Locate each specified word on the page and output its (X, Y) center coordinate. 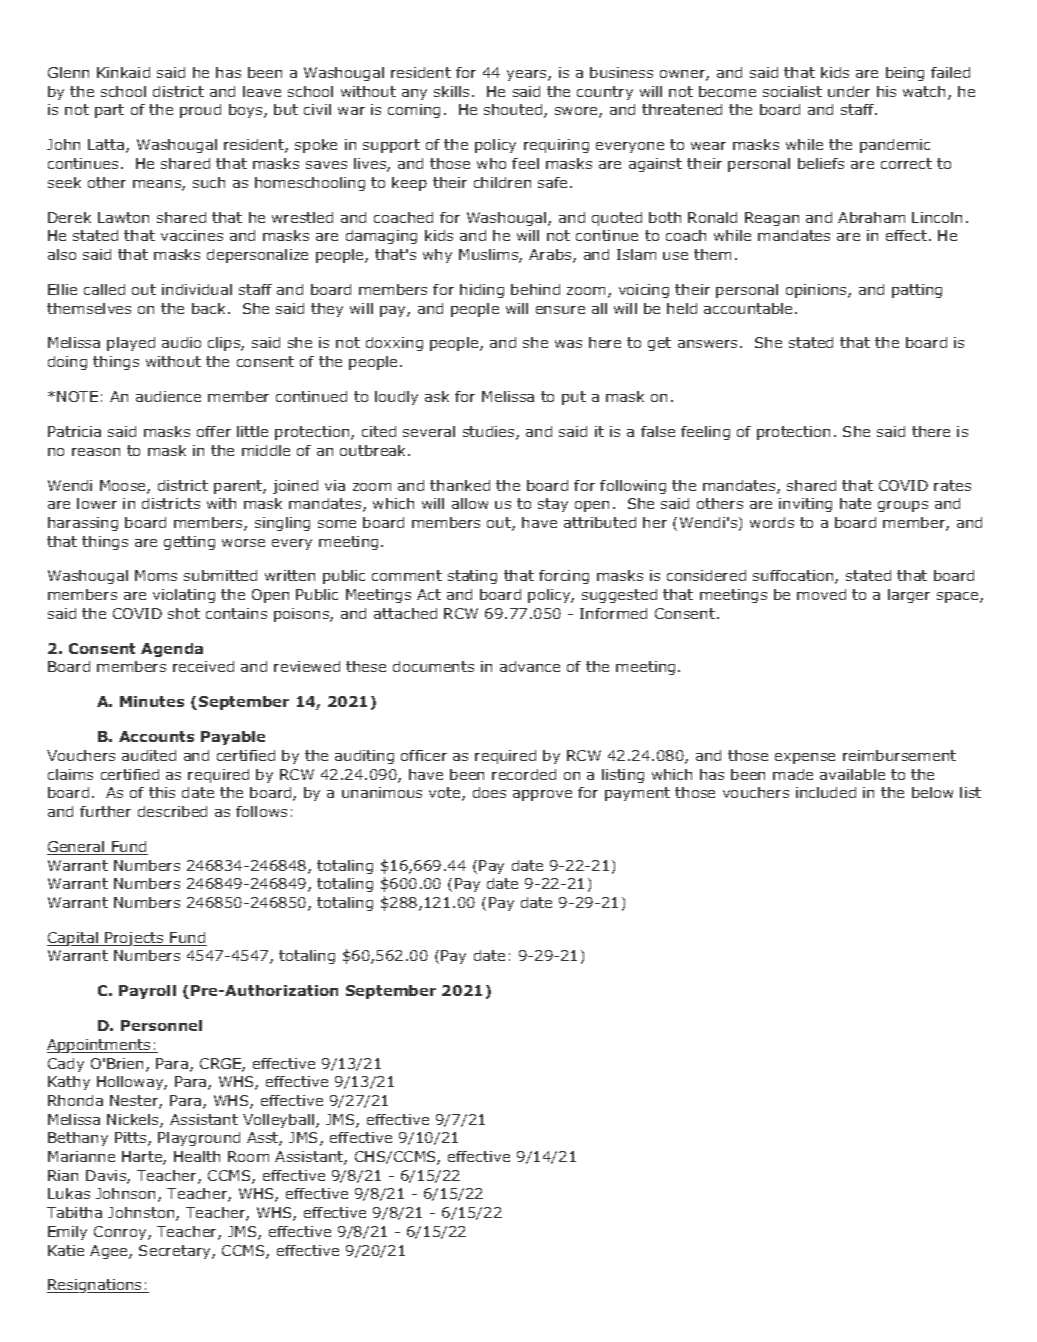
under (849, 91)
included (826, 792)
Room (248, 1156)
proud (200, 111)
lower (97, 503)
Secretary (176, 1252)
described (172, 811)
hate (855, 503)
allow (470, 503)
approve (542, 795)
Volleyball (278, 1121)
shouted (513, 109)
